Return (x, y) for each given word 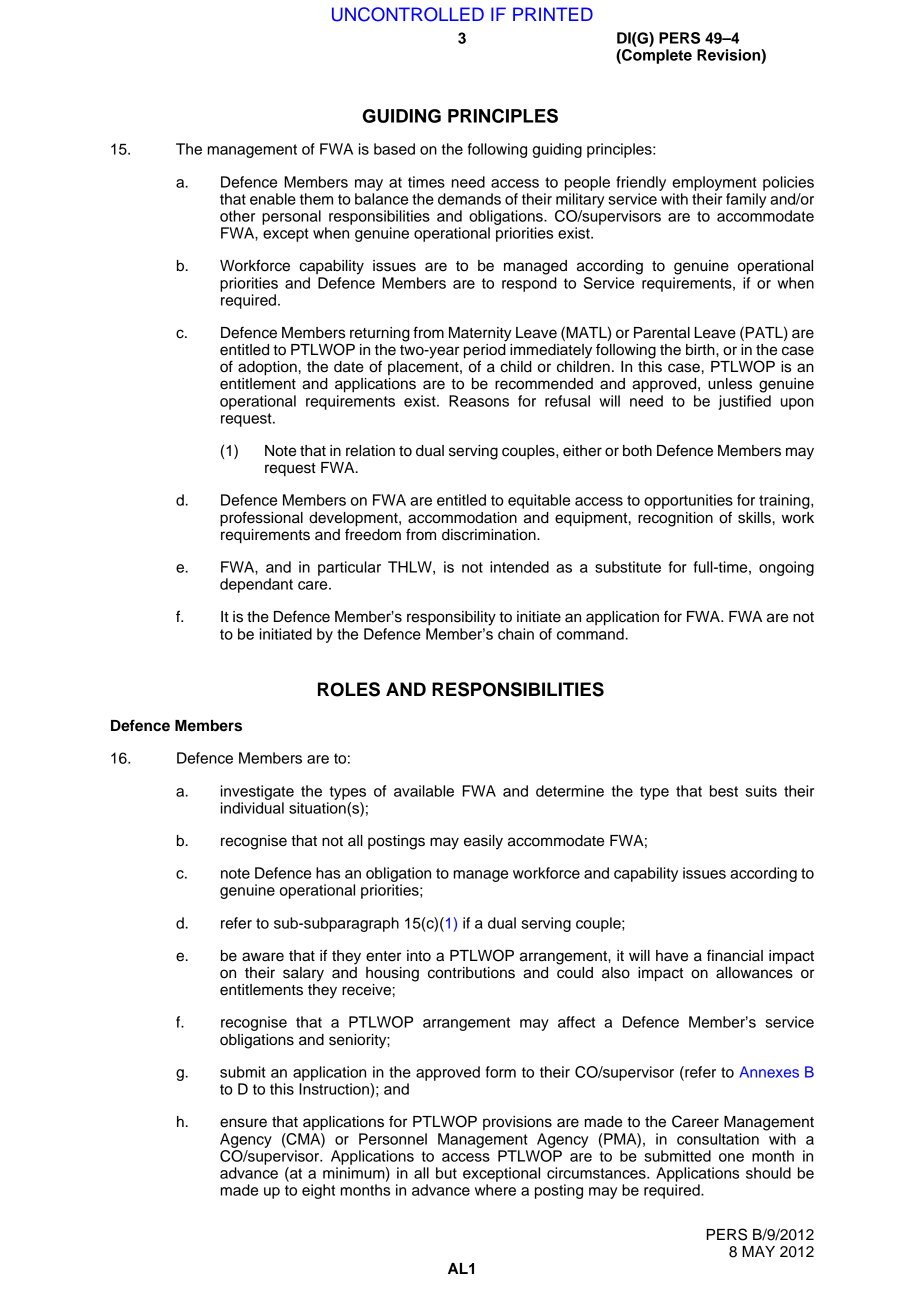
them (316, 199)
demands (469, 199)
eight (318, 1191)
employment (714, 183)
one (731, 1157)
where (495, 1190)
